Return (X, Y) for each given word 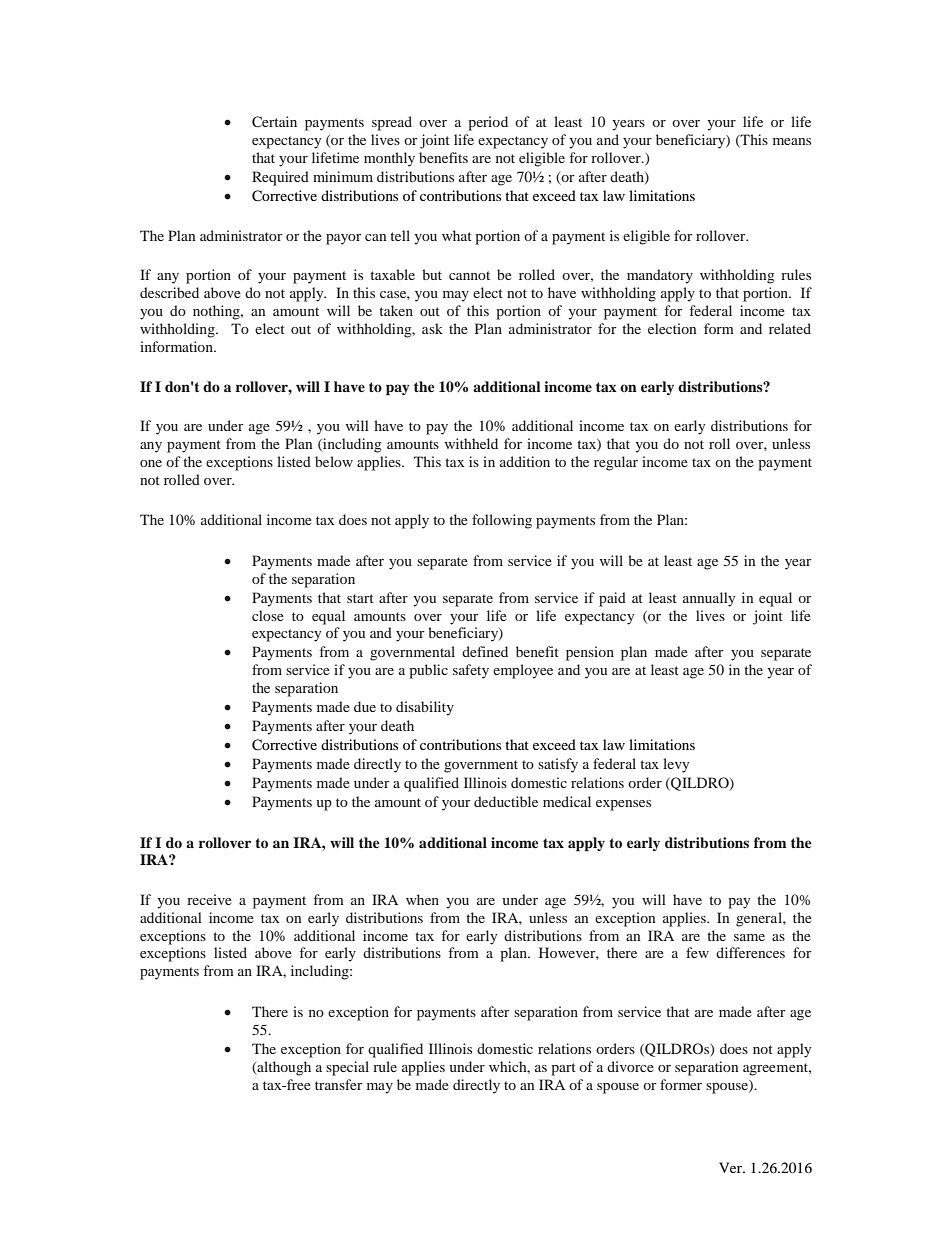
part (563, 1069)
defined (485, 651)
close (268, 615)
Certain (274, 121)
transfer (339, 1084)
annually (709, 599)
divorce (630, 1066)
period (488, 123)
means (792, 141)
